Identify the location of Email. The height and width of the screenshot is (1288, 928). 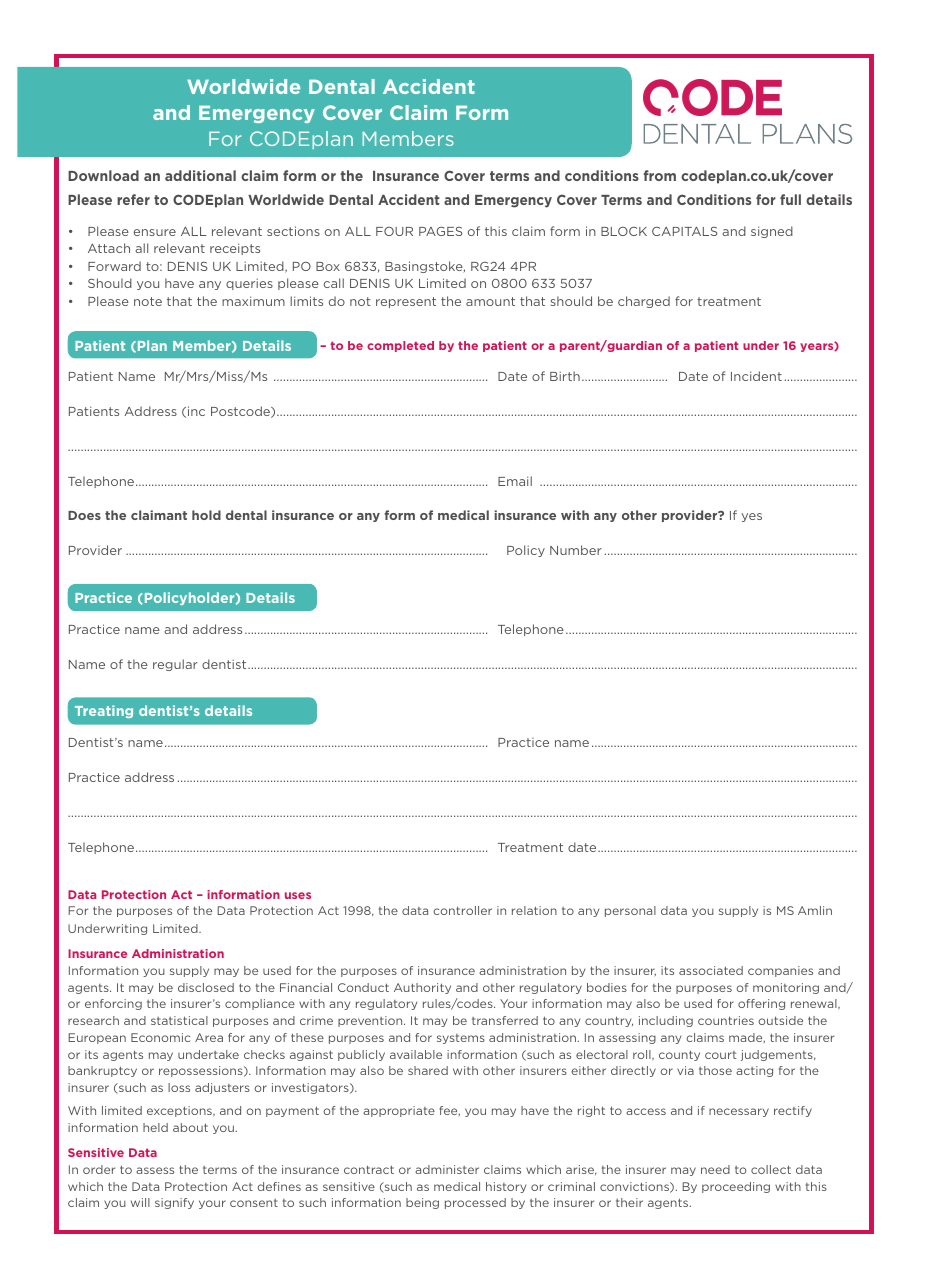
(515, 481).
